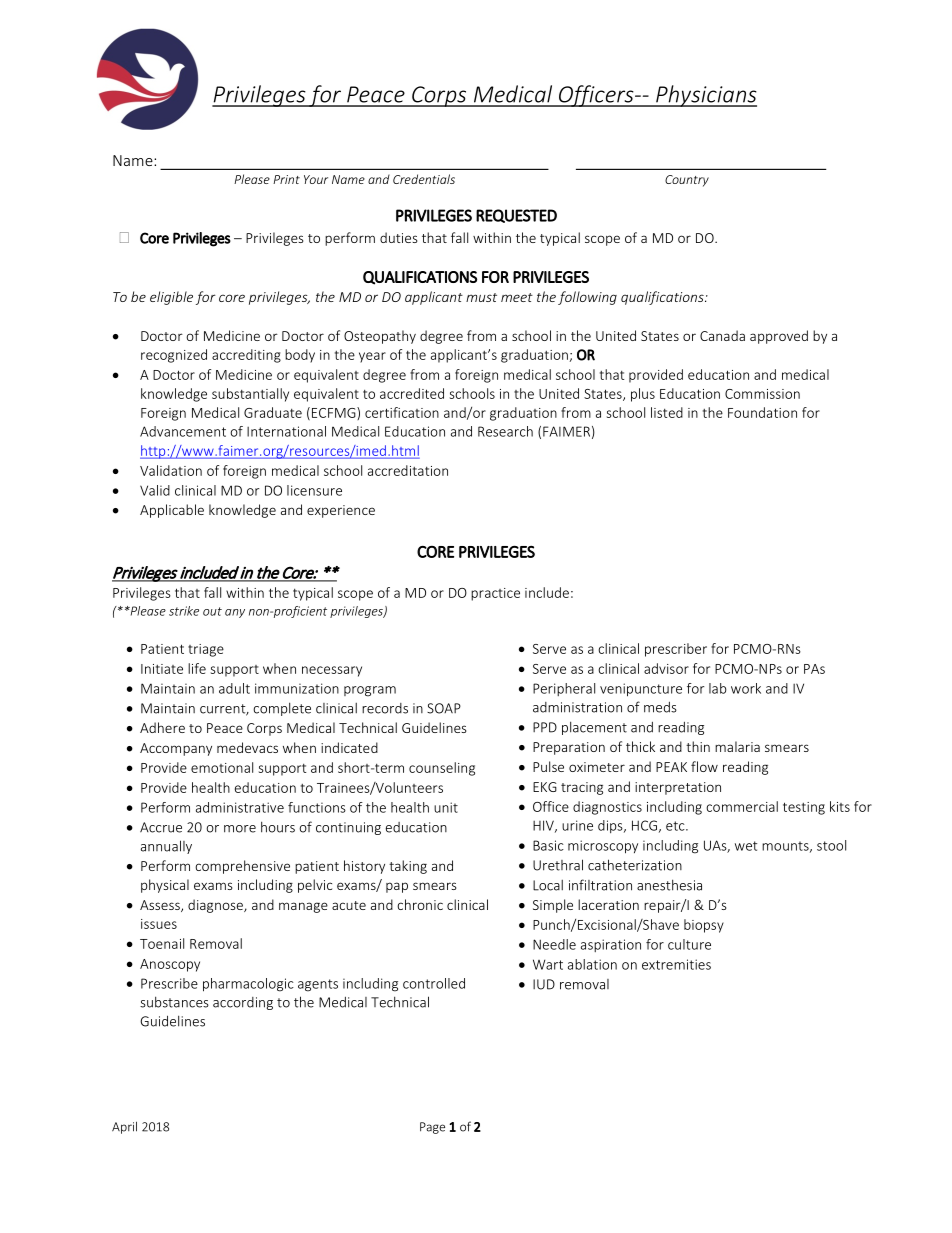  Describe the element at coordinates (746, 846) in the page. I see `wet` at that location.
